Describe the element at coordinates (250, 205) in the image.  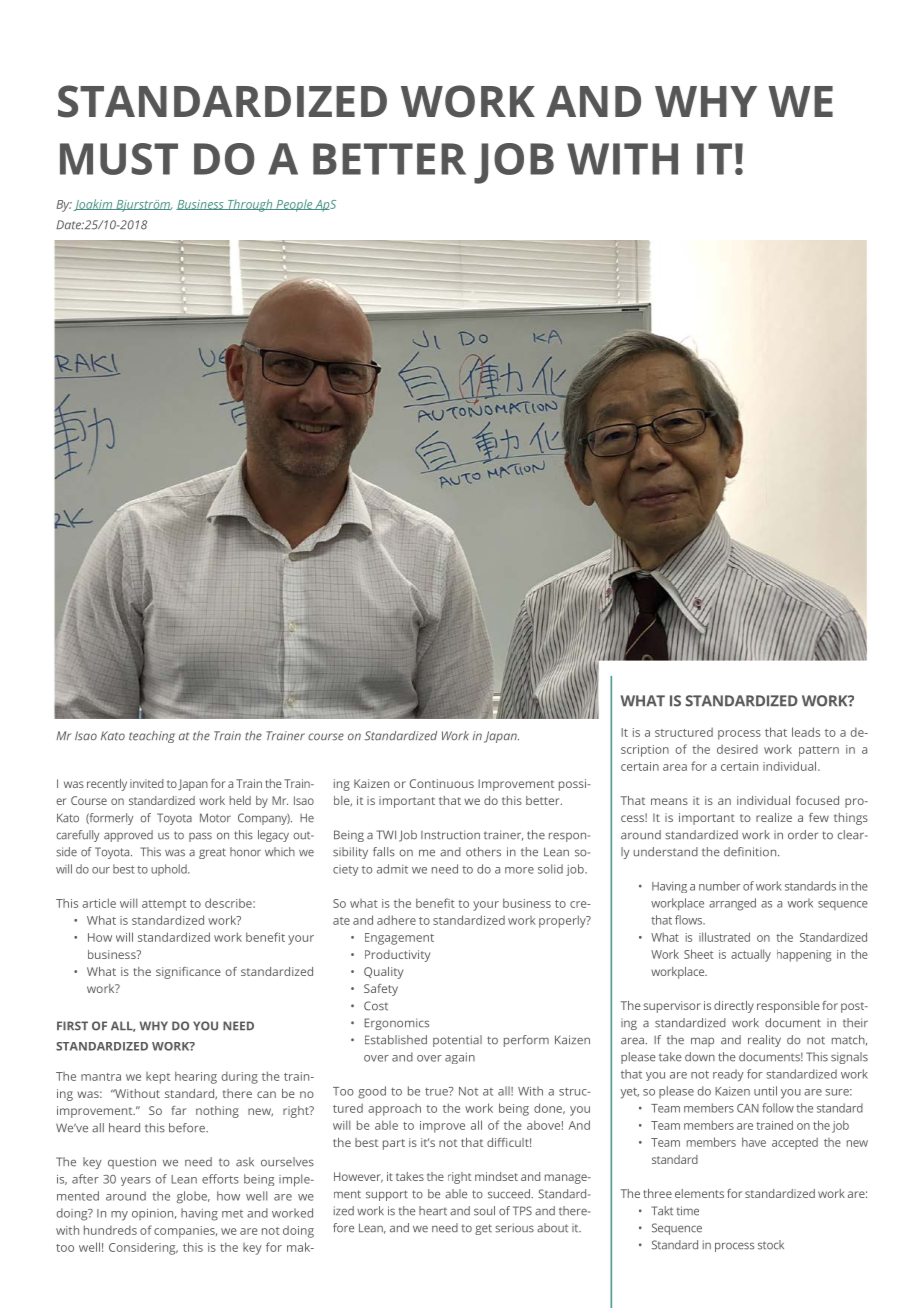
I see `Through` at that location.
